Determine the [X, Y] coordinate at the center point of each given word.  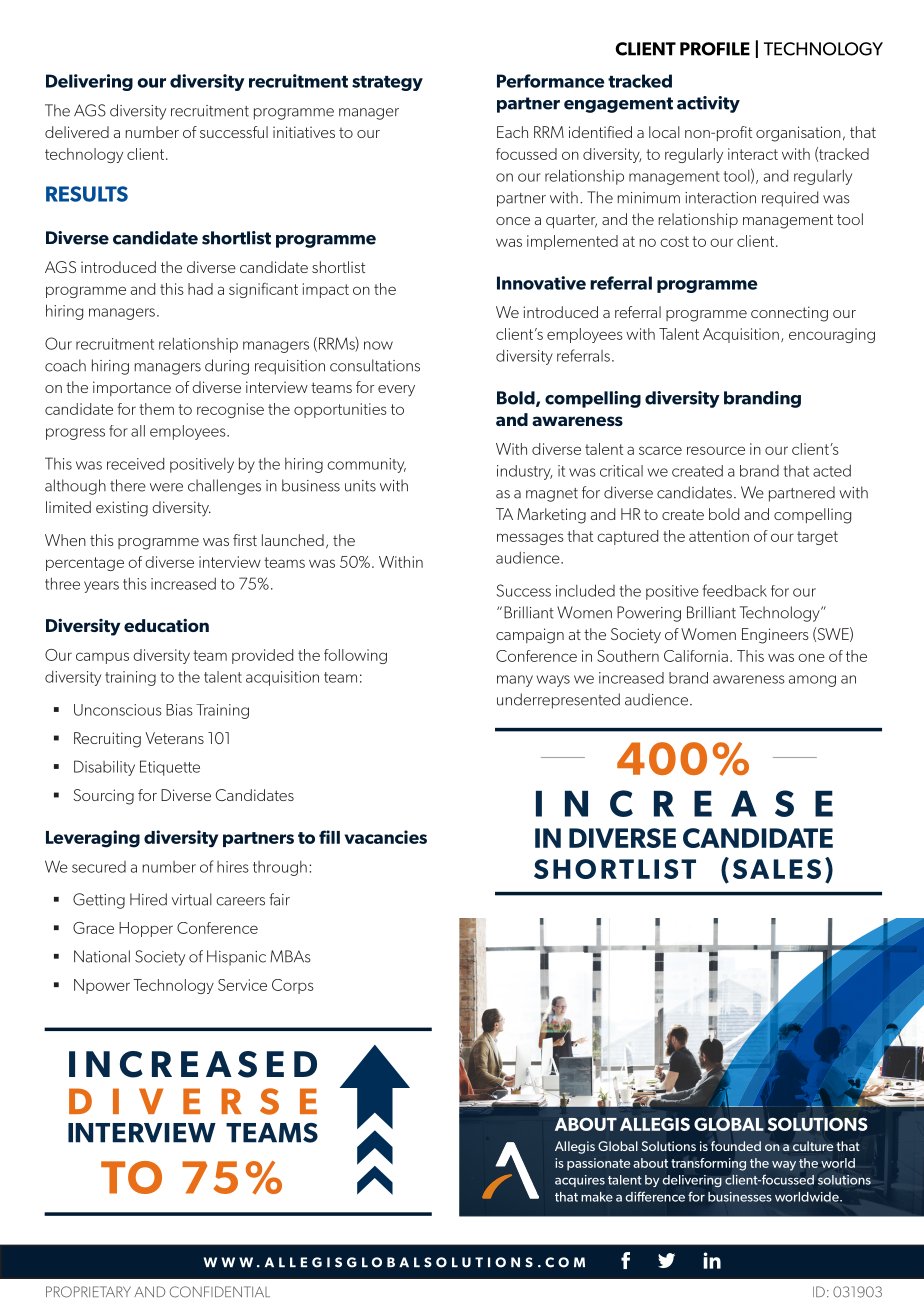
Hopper [146, 929]
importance [132, 388]
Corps [293, 986]
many [515, 681]
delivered [77, 132]
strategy [387, 83]
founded [736, 1146]
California [696, 656]
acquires [580, 1181]
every [396, 391]
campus [102, 658]
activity [708, 104]
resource [716, 450]
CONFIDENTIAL [220, 1292]
